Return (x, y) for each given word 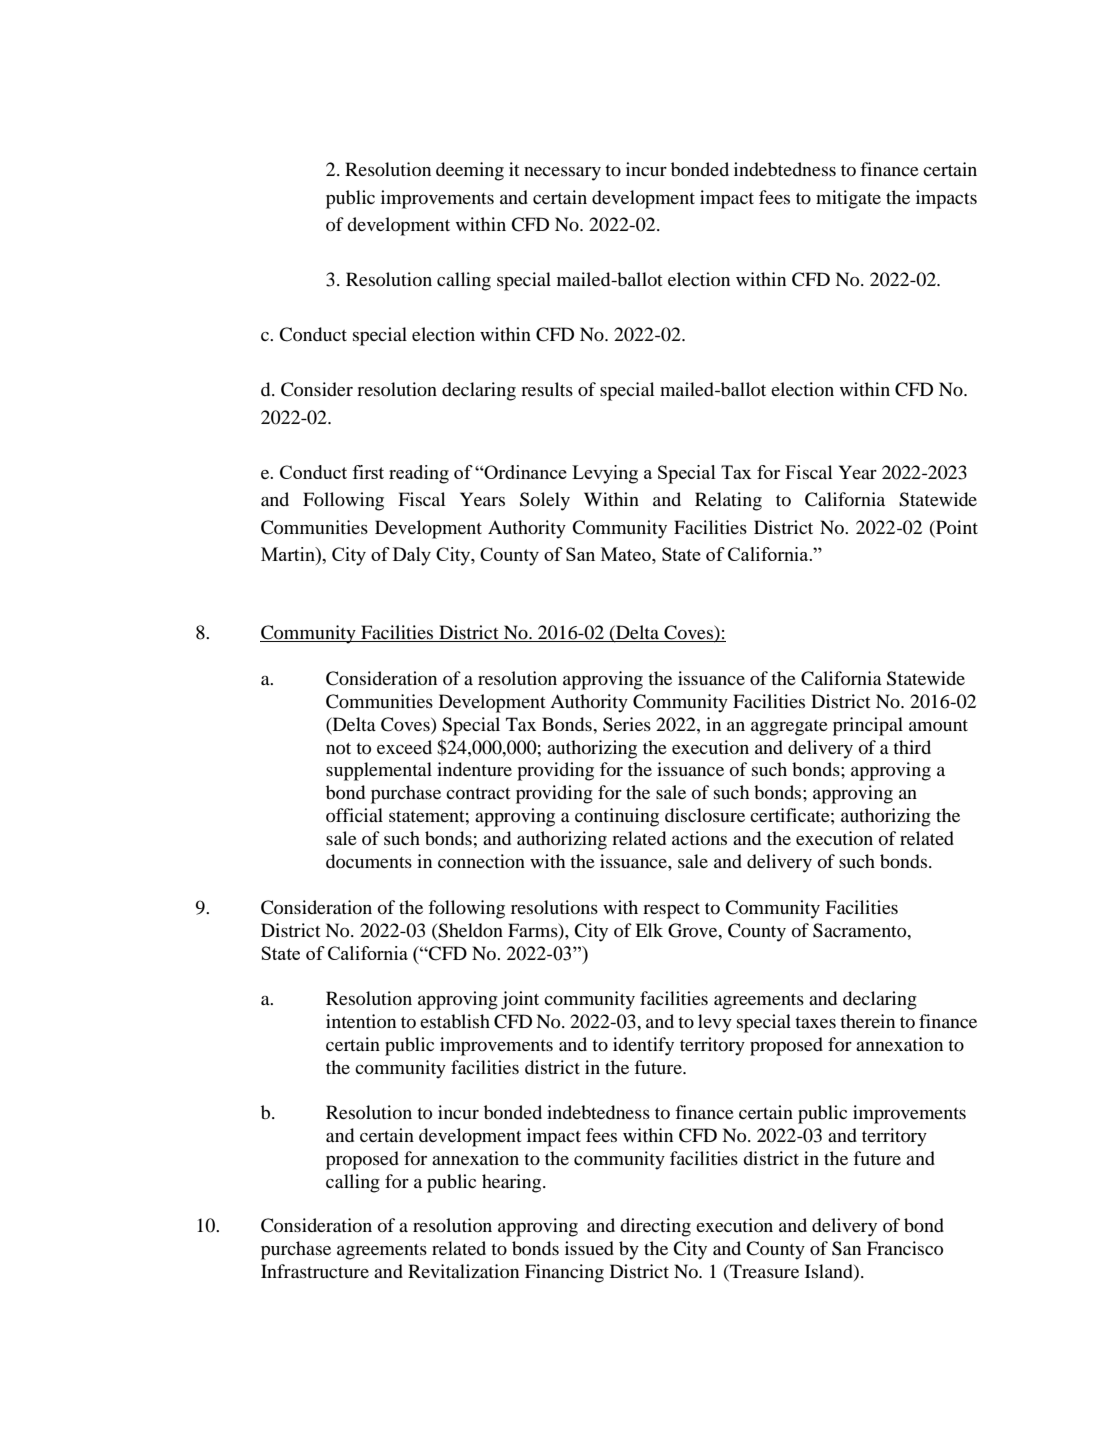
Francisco (905, 1248)
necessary (562, 174)
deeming (470, 171)
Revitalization (463, 1271)
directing (655, 1227)
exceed (404, 747)
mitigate (848, 199)
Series (627, 724)
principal (868, 726)
